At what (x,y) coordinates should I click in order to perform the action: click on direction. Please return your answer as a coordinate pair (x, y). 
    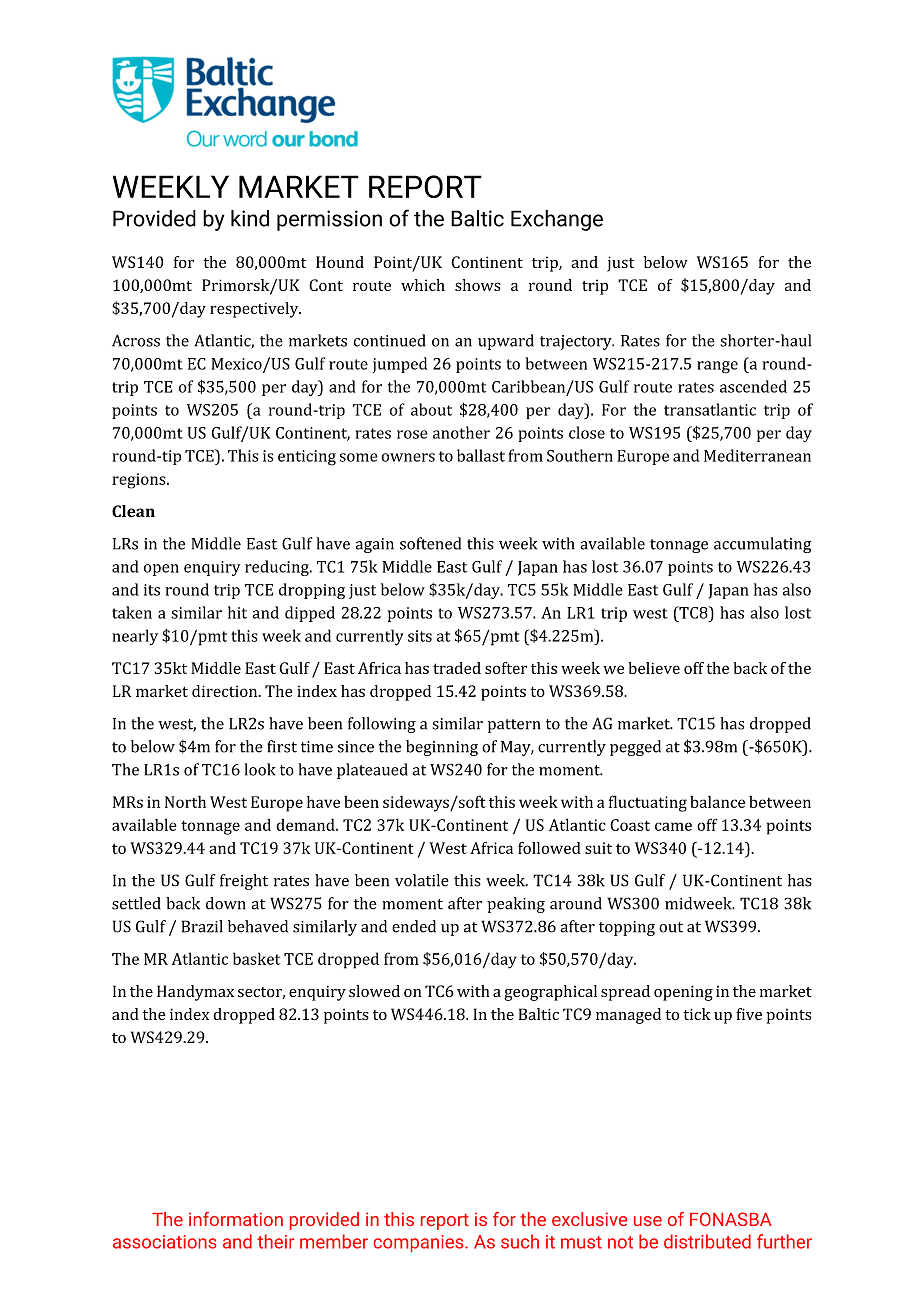
    Looking at the image, I should click on (226, 691).
